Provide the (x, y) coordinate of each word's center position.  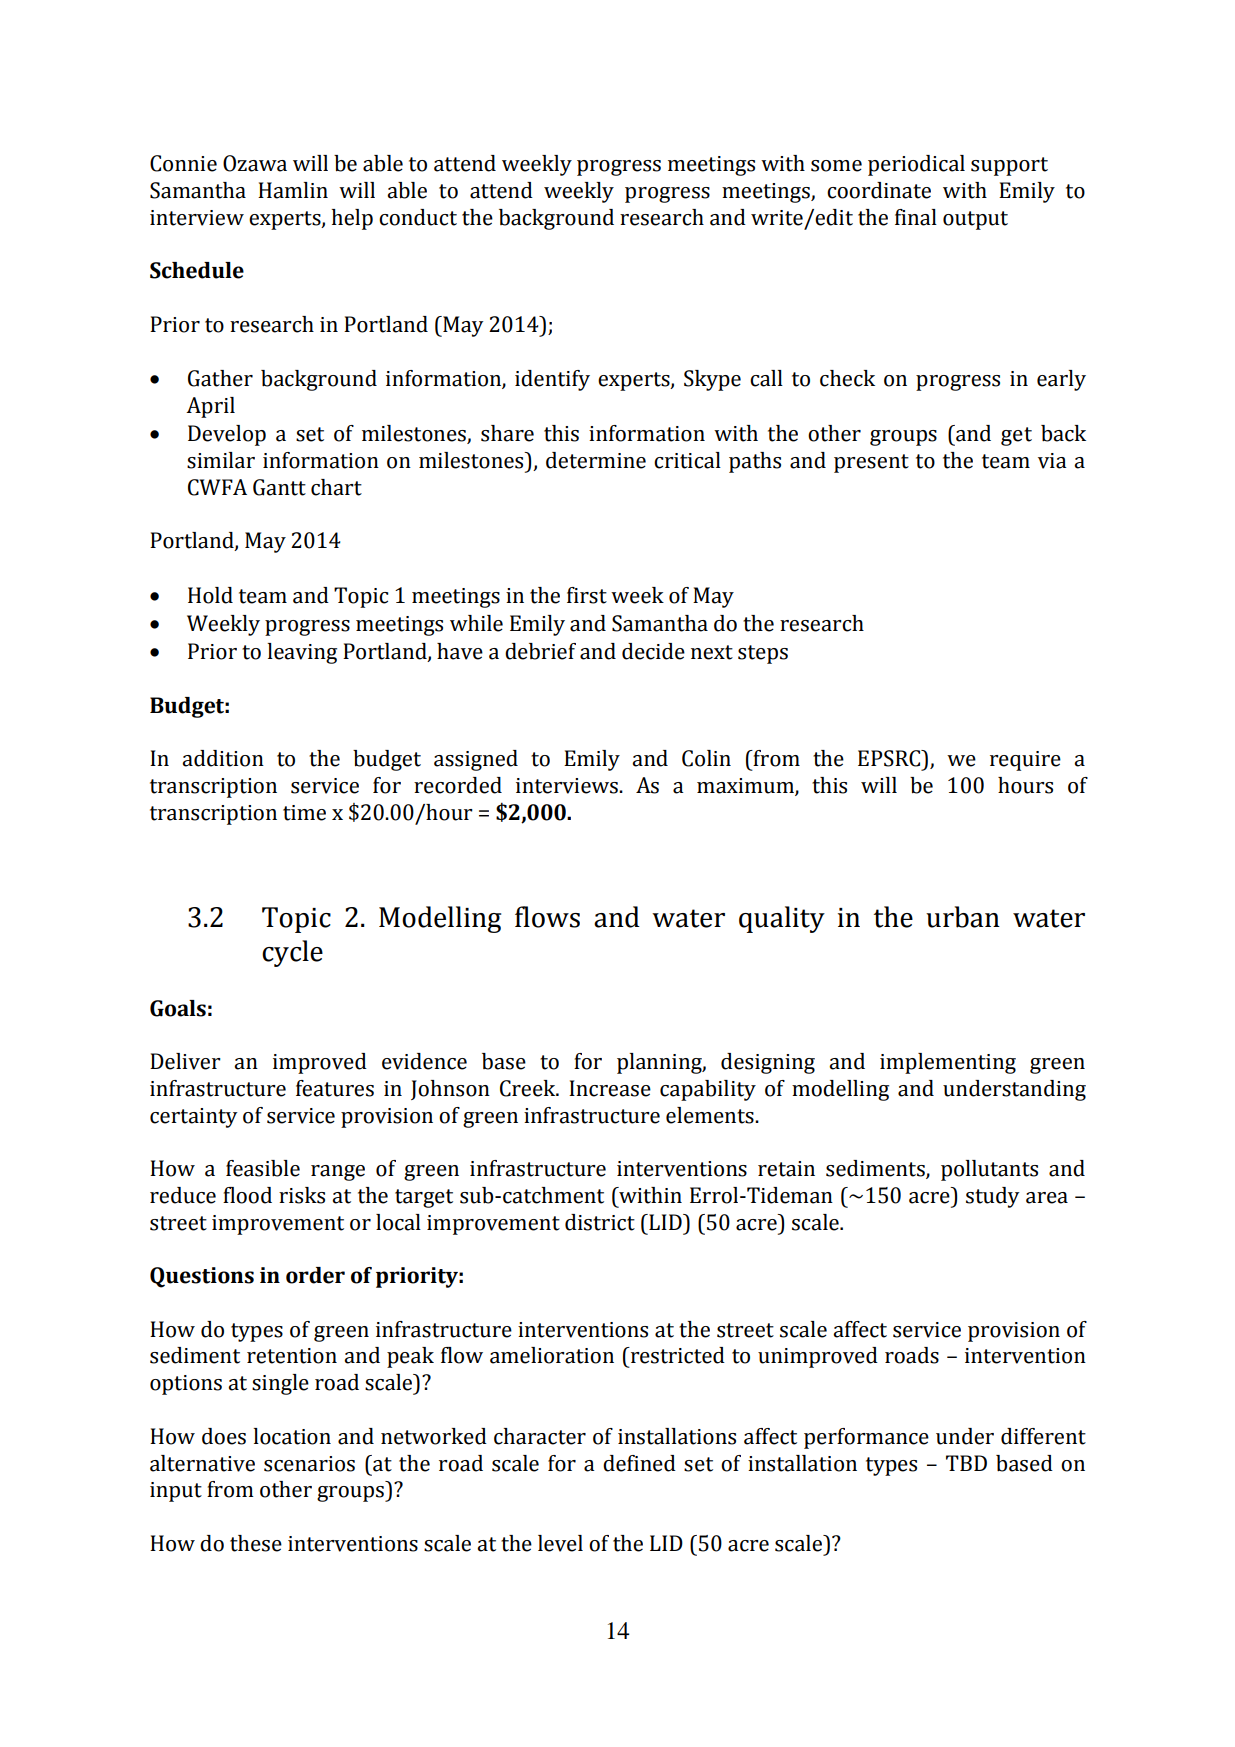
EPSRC (890, 758)
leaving (302, 653)
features (335, 1088)
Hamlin (293, 190)
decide (653, 651)
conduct (418, 217)
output (975, 220)
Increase (610, 1088)
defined (639, 1463)
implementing (948, 1063)
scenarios (309, 1464)
